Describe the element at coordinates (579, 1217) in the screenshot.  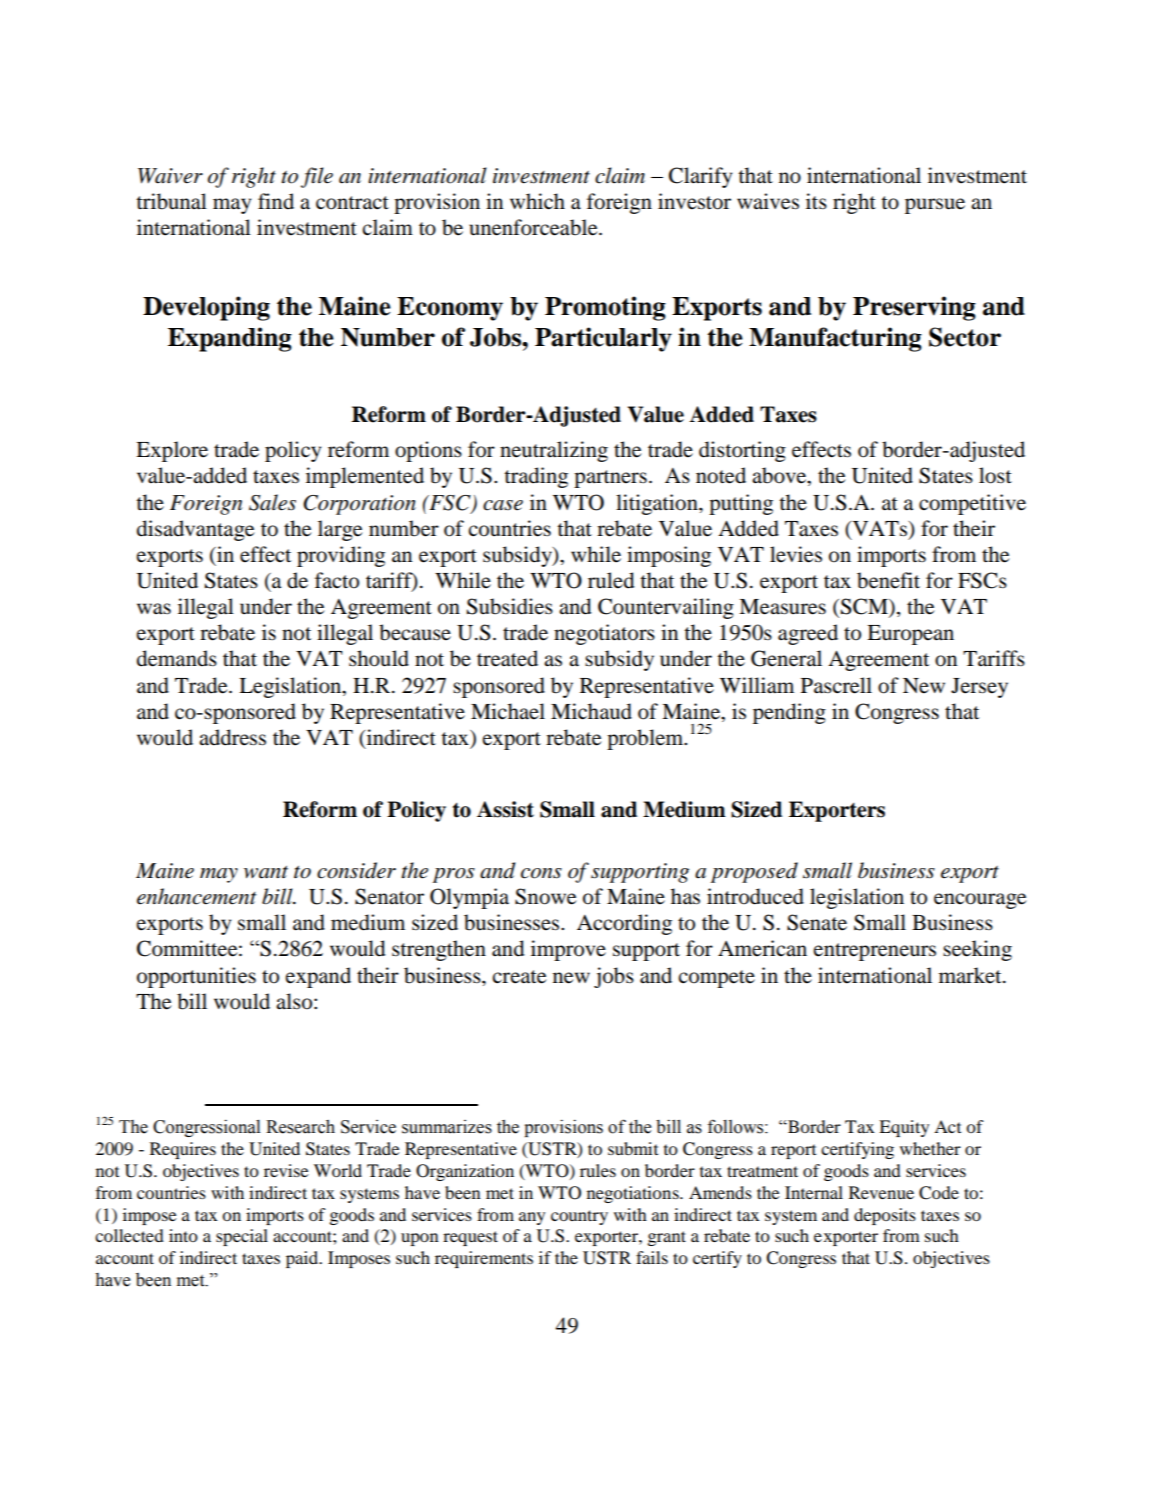
I see `country` at that location.
